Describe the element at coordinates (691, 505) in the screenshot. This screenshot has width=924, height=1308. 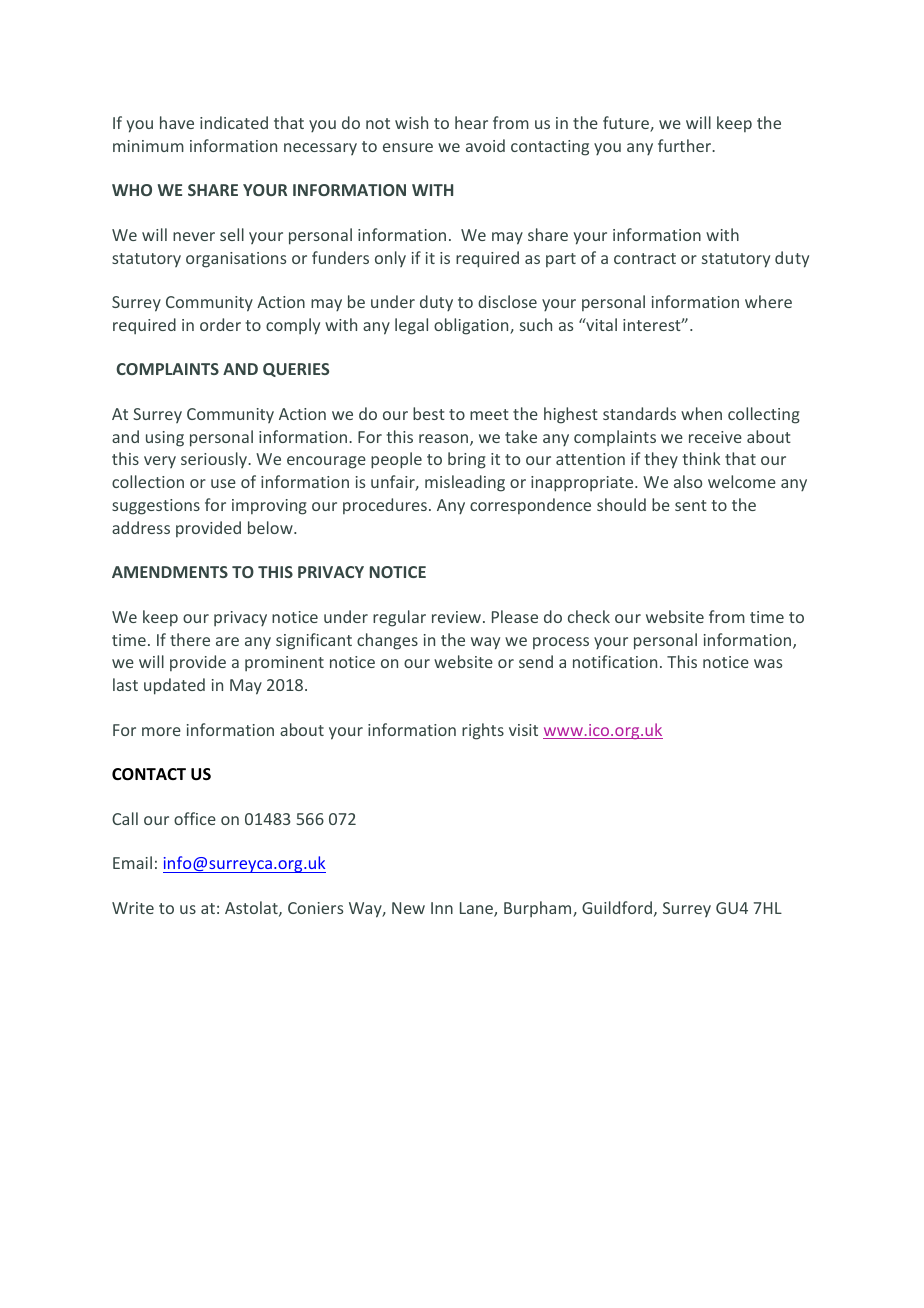
I see `sent` at that location.
